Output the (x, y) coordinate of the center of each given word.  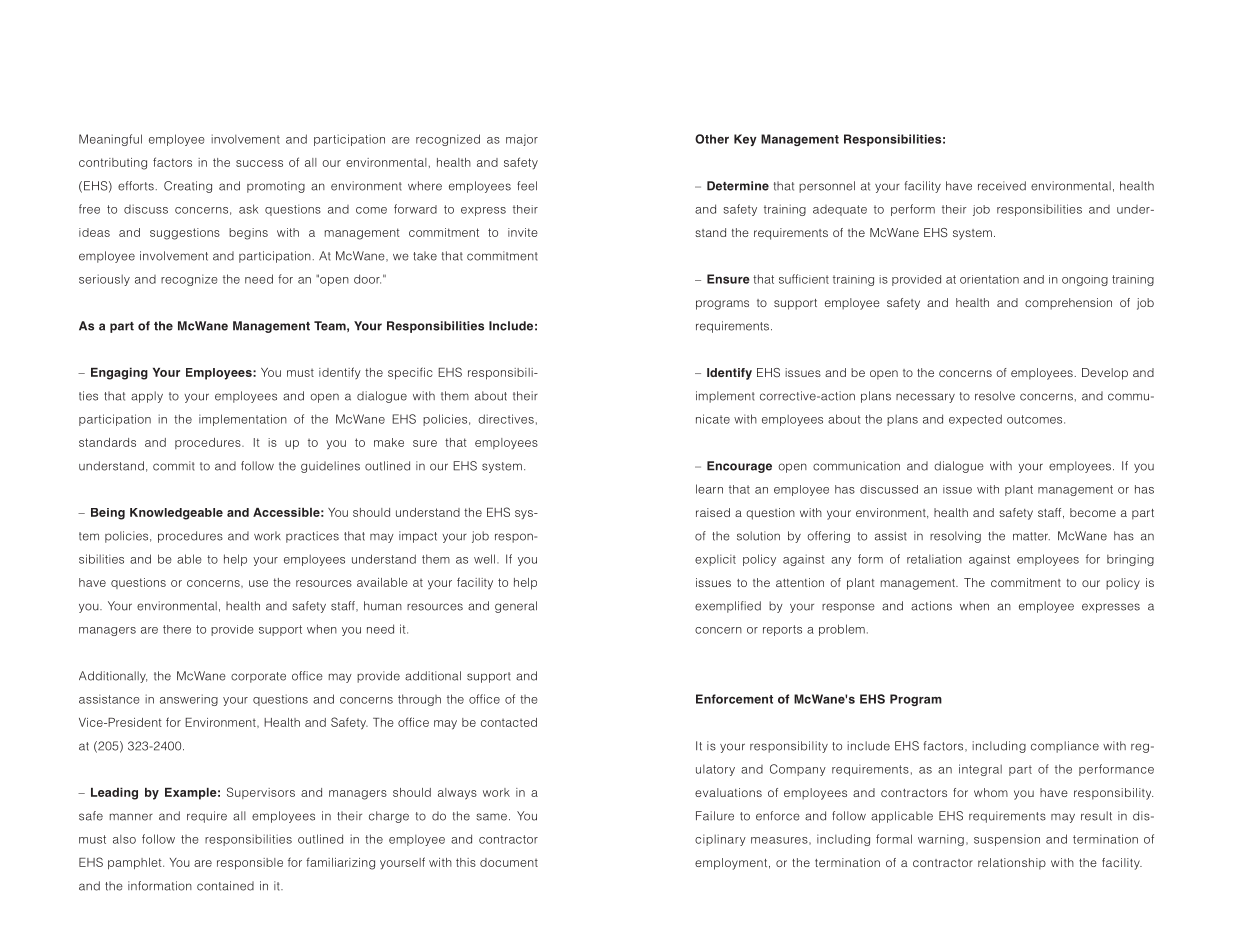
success (259, 163)
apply (147, 397)
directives (506, 419)
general (516, 607)
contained (225, 886)
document (509, 862)
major (522, 140)
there (177, 629)
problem (842, 630)
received (1002, 186)
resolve (995, 396)
